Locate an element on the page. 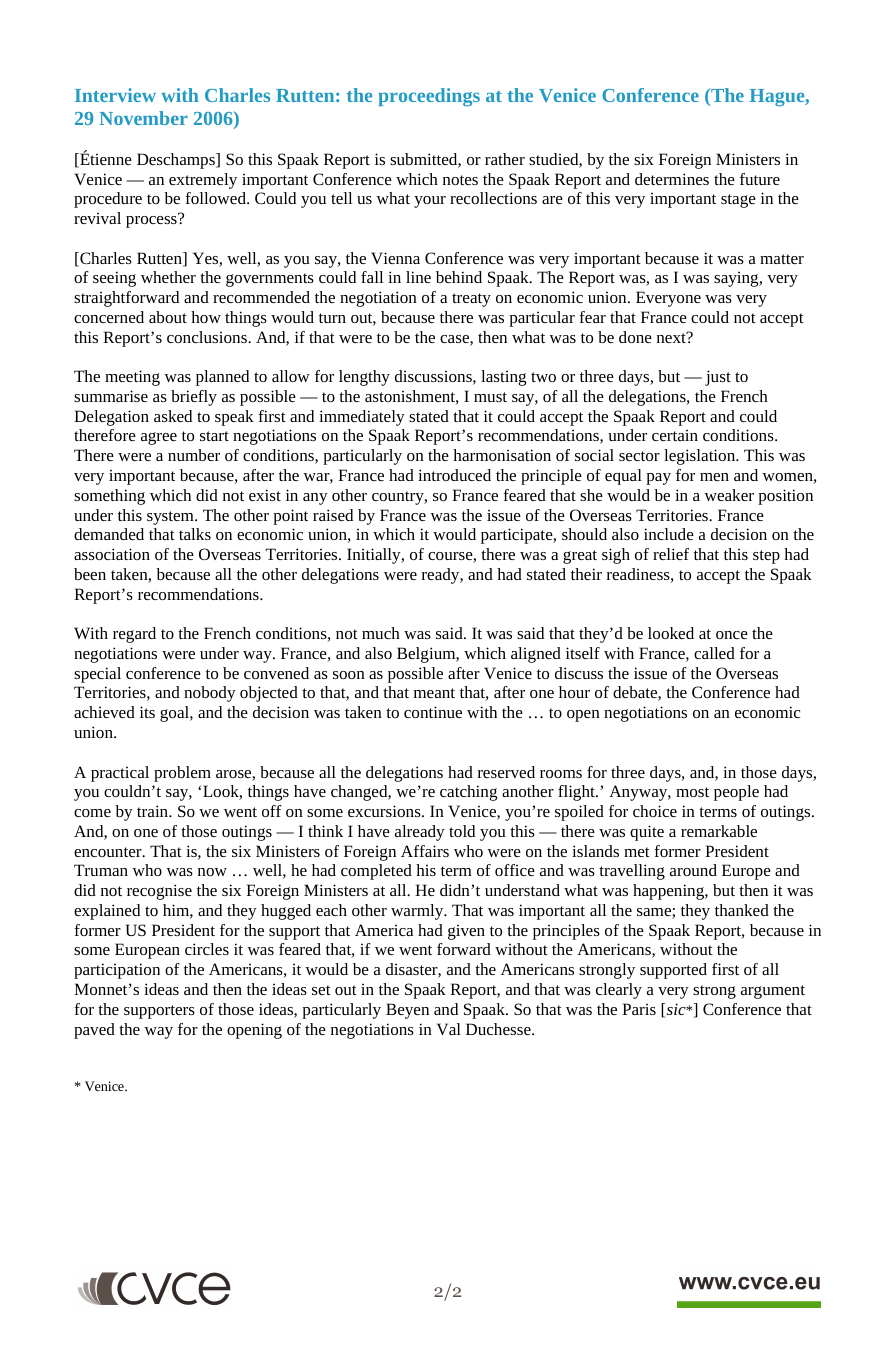 This image has height=1345, width=896. asked is located at coordinates (173, 416).
